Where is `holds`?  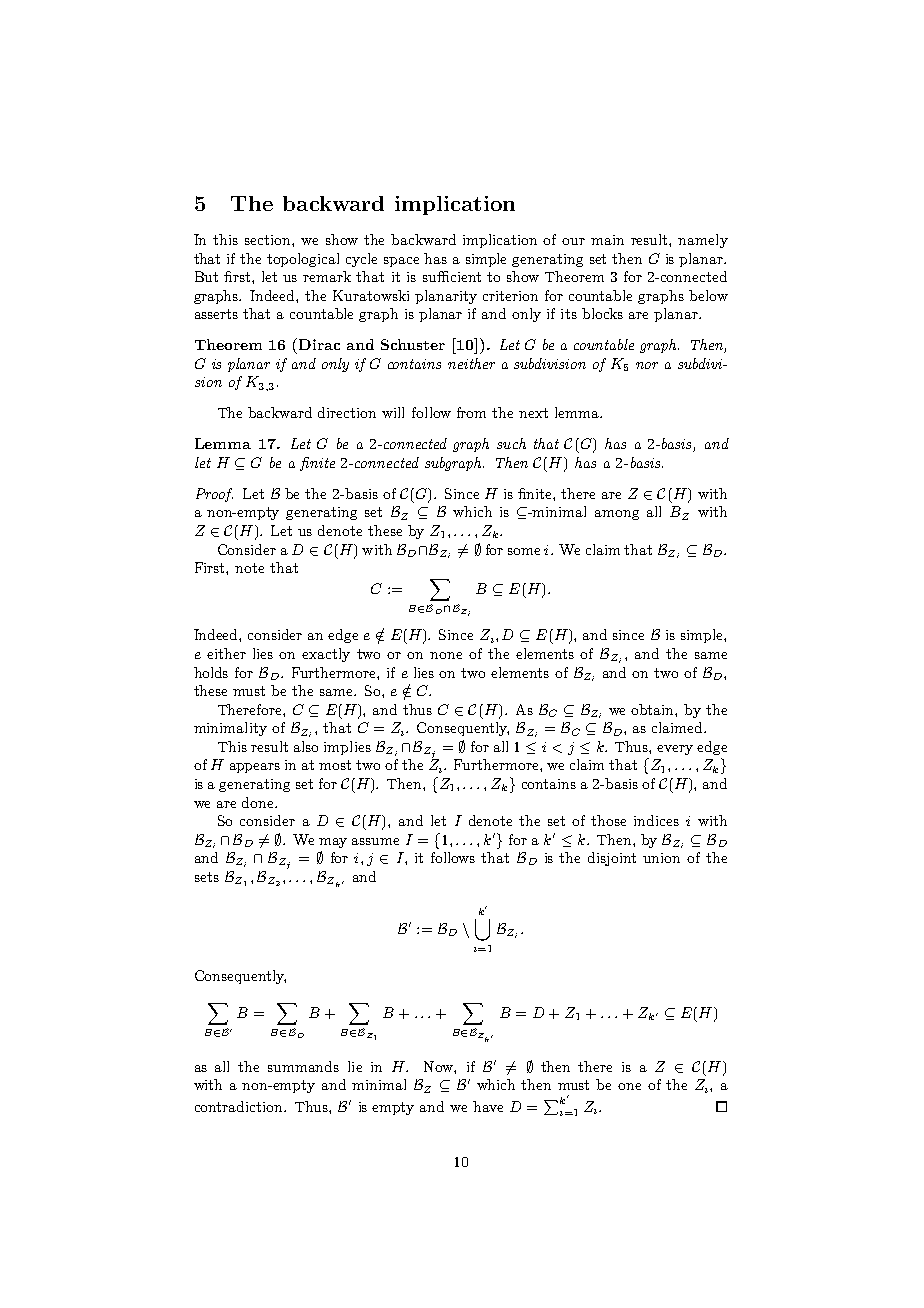 holds is located at coordinates (211, 672).
